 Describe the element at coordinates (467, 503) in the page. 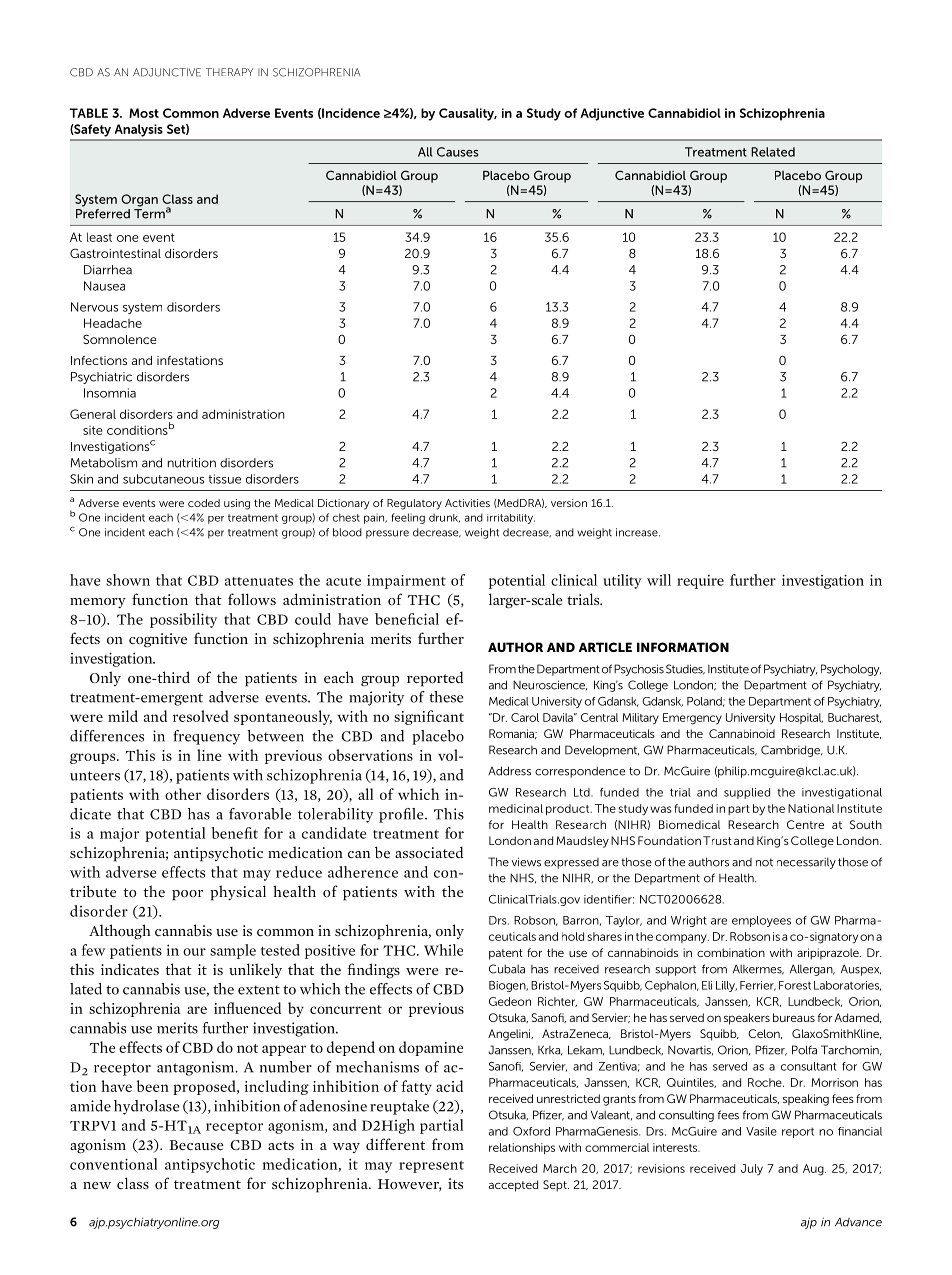

I see `Activities` at that location.
